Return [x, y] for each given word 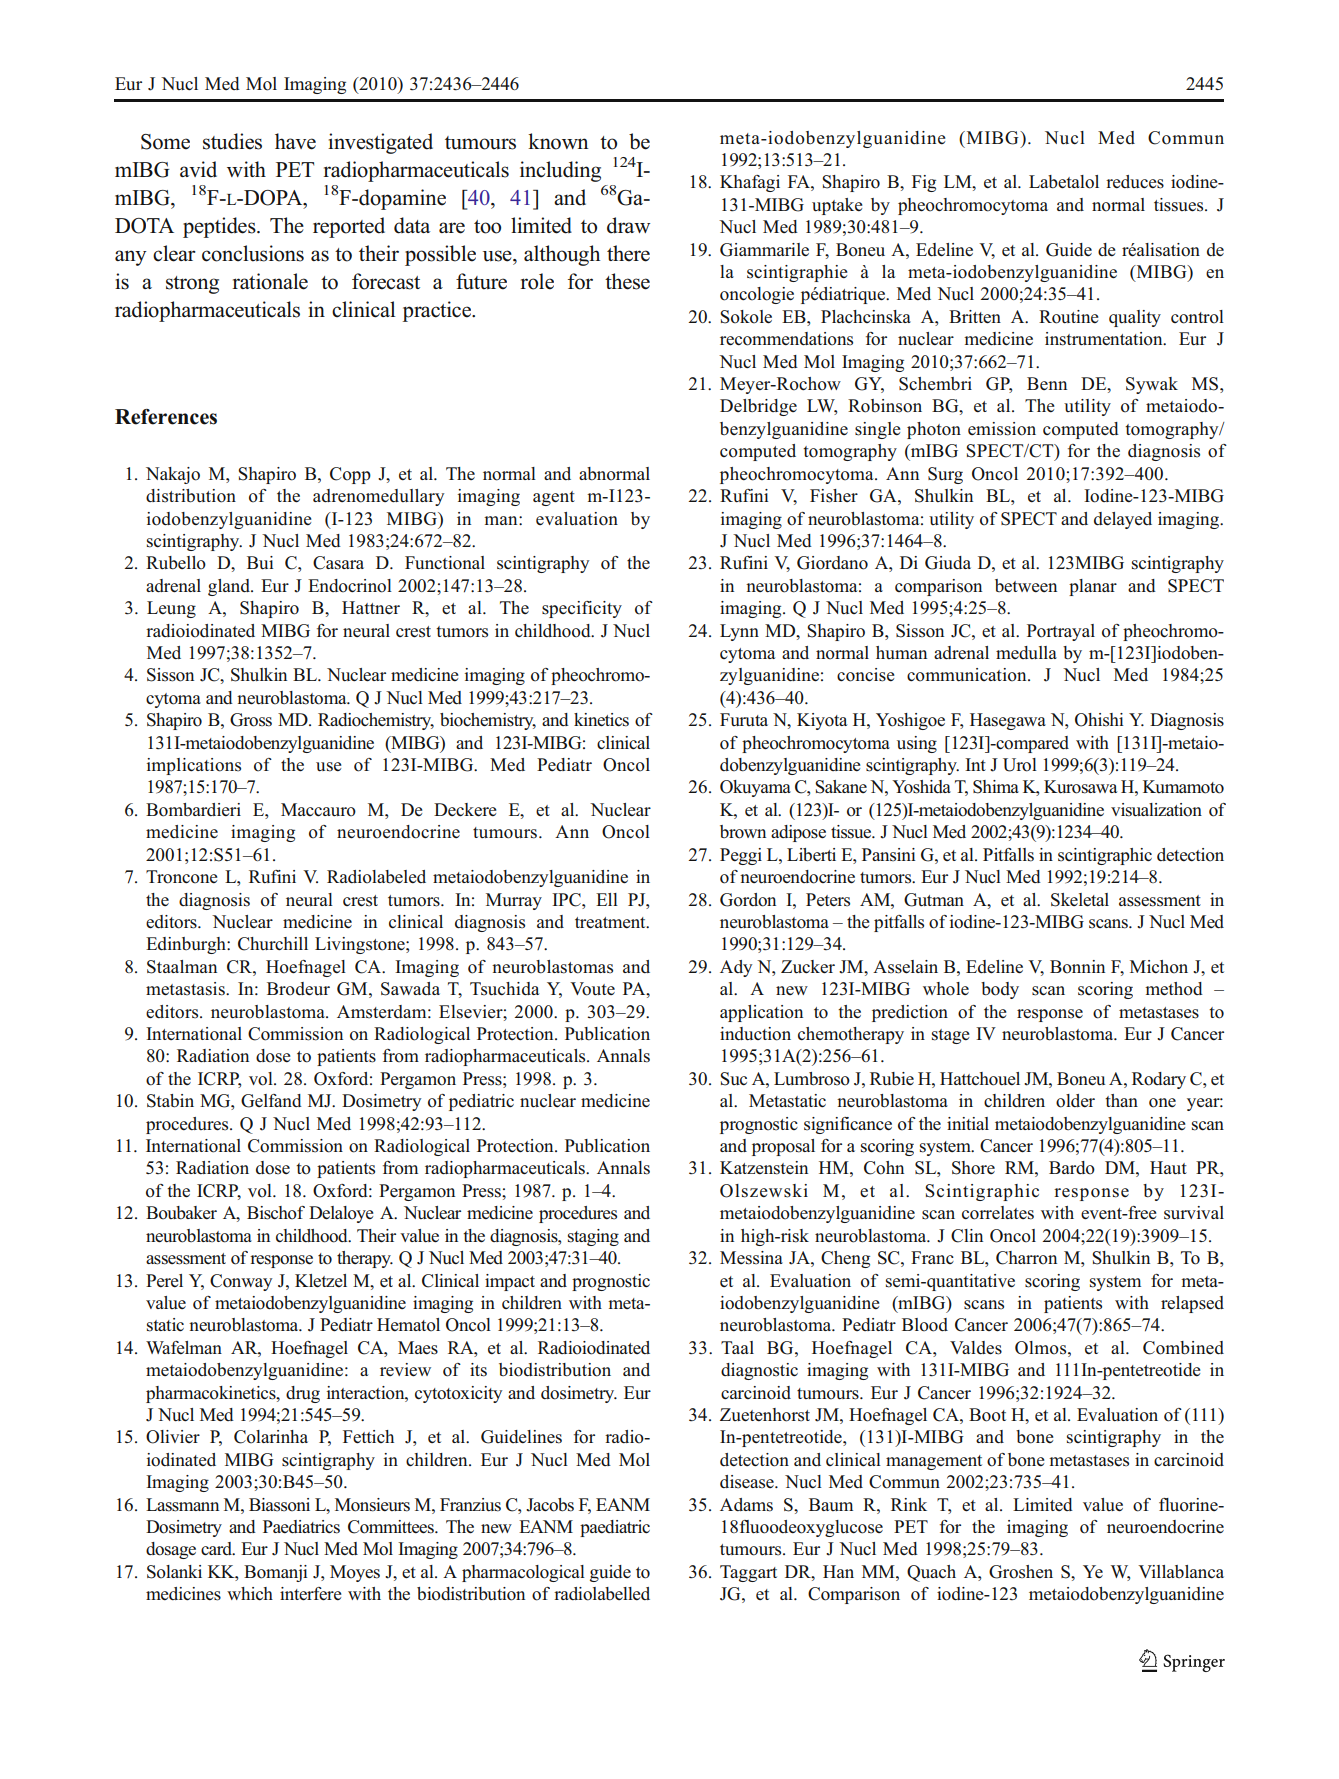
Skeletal [1080, 900]
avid [198, 169]
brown [743, 832]
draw [628, 225]
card [218, 1549]
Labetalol [1064, 182]
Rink [909, 1504]
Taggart [748, 1573]
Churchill [273, 944]
